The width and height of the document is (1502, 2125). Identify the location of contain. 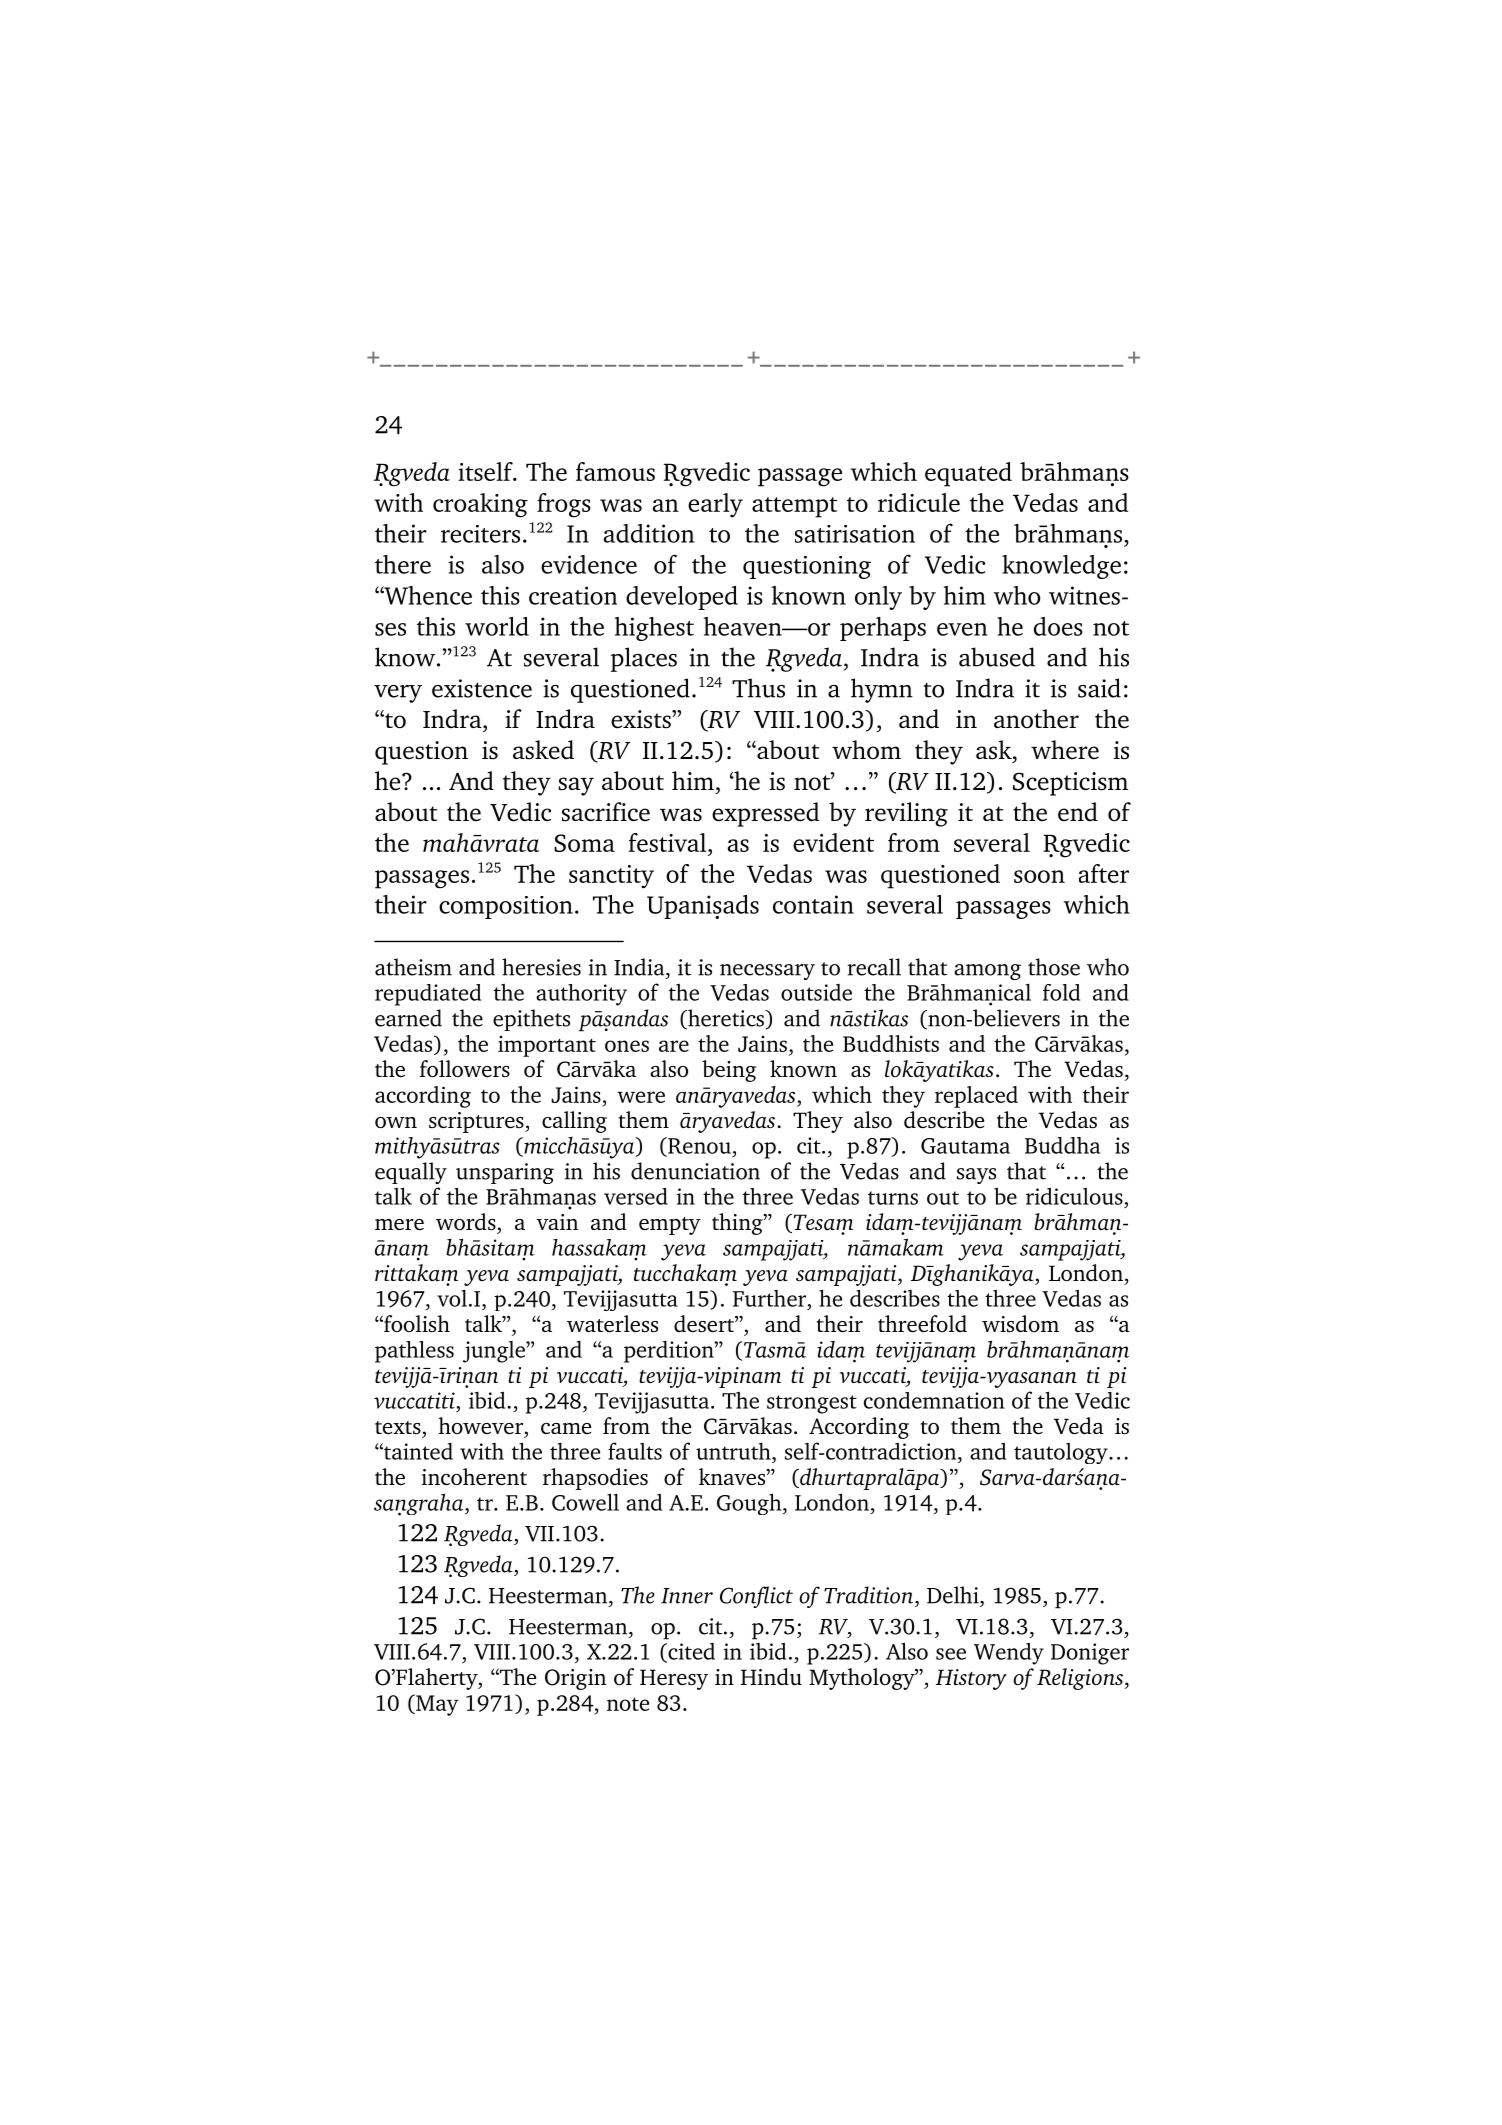
(813, 904).
